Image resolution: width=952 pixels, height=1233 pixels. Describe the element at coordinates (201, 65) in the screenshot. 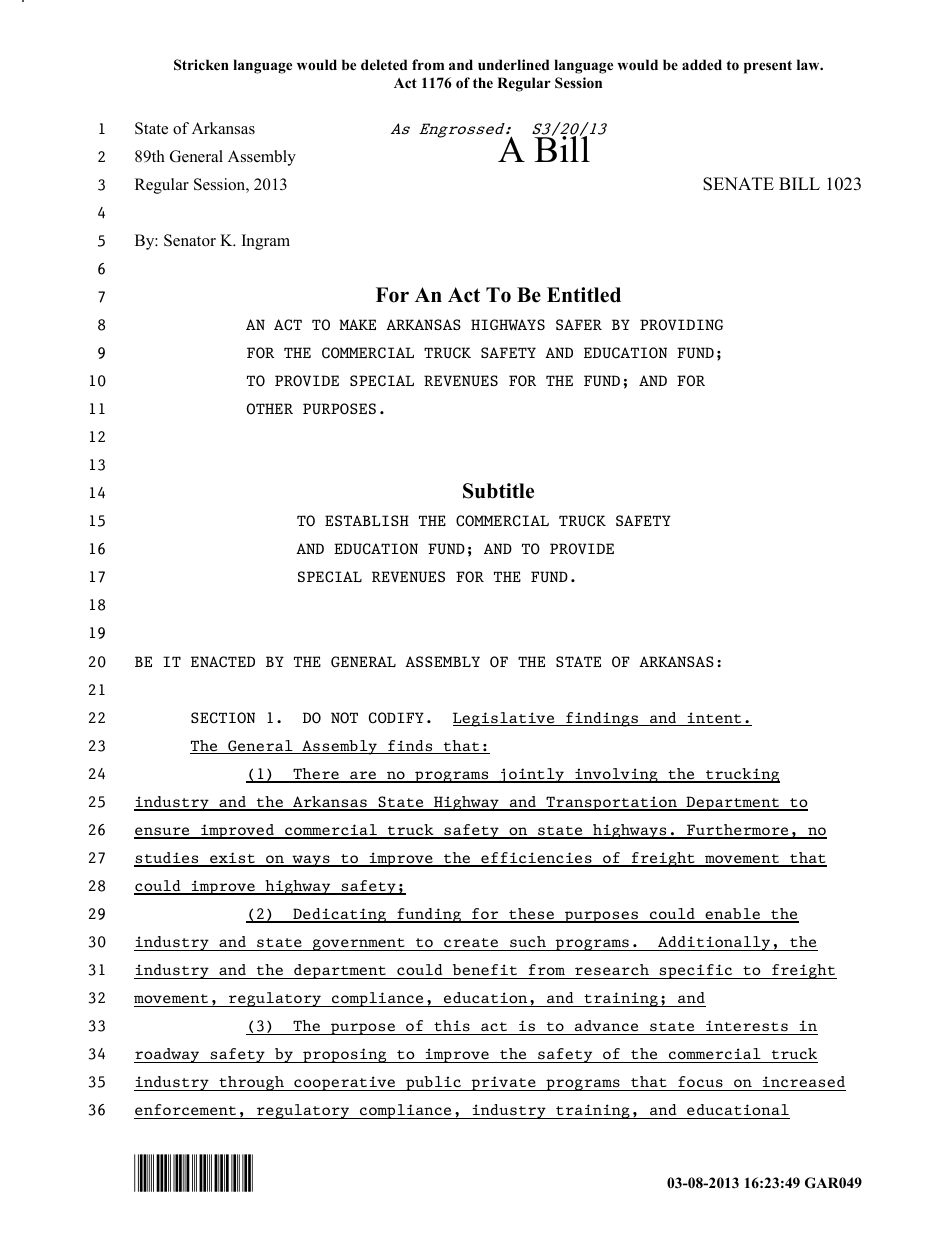

I see `Stricken` at that location.
